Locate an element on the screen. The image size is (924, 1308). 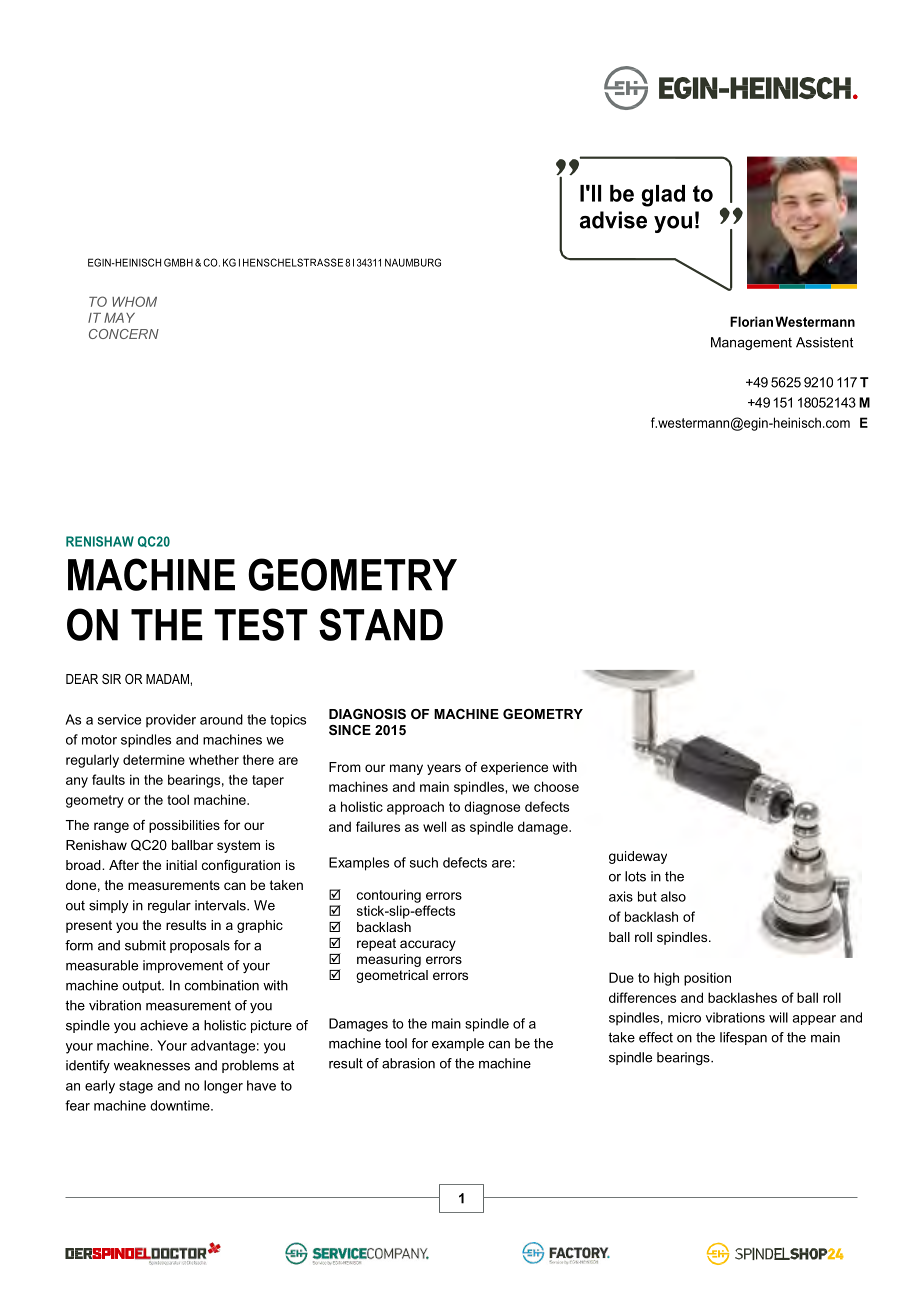
guideway is located at coordinates (638, 857).
